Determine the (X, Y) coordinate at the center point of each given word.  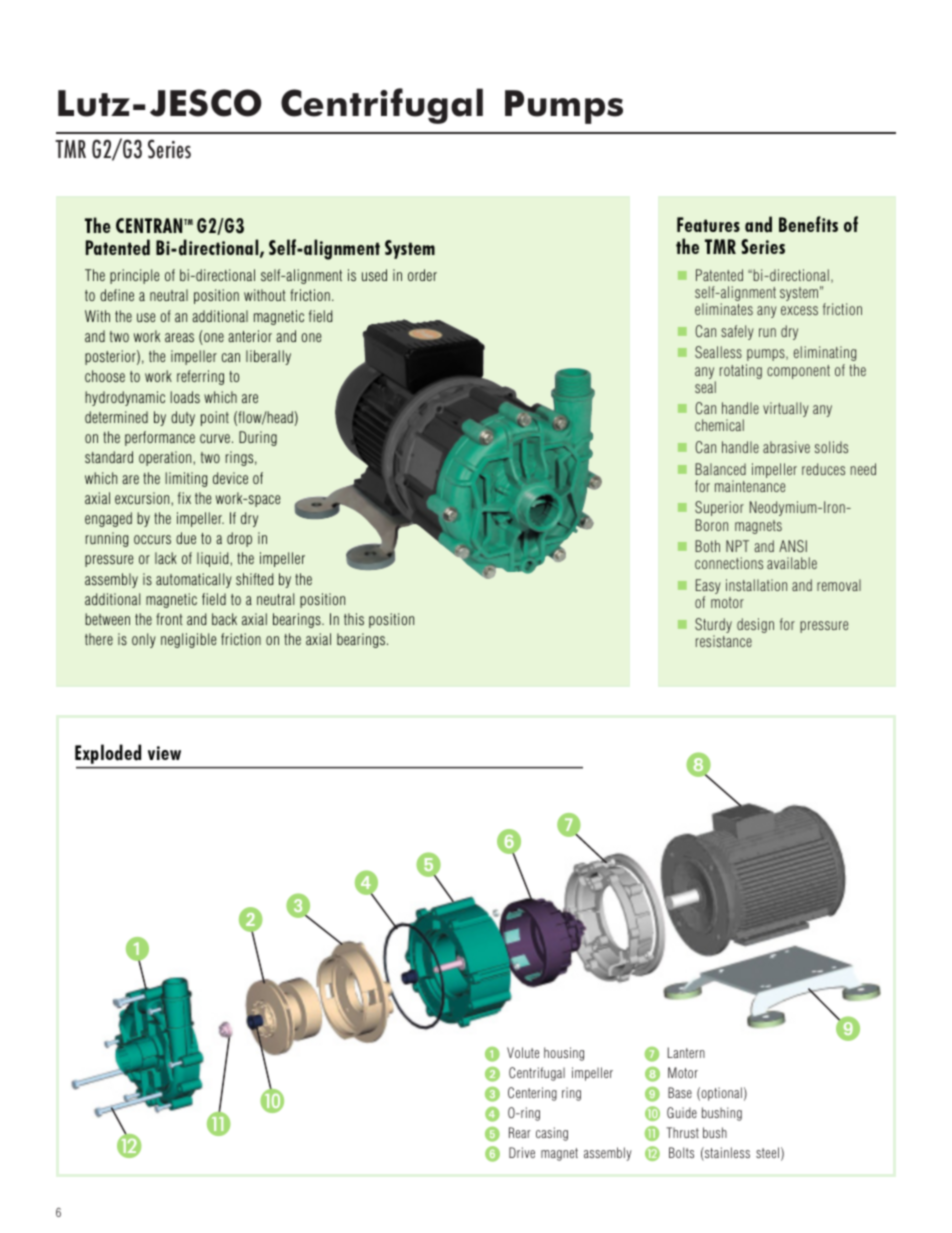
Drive (522, 1152)
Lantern (686, 1052)
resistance (724, 641)
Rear (520, 1132)
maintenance (750, 486)
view (164, 753)
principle (134, 276)
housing (564, 1054)
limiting (186, 479)
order (422, 275)
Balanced (720, 469)
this (354, 619)
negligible (188, 640)
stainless (726, 1154)
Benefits (808, 224)
